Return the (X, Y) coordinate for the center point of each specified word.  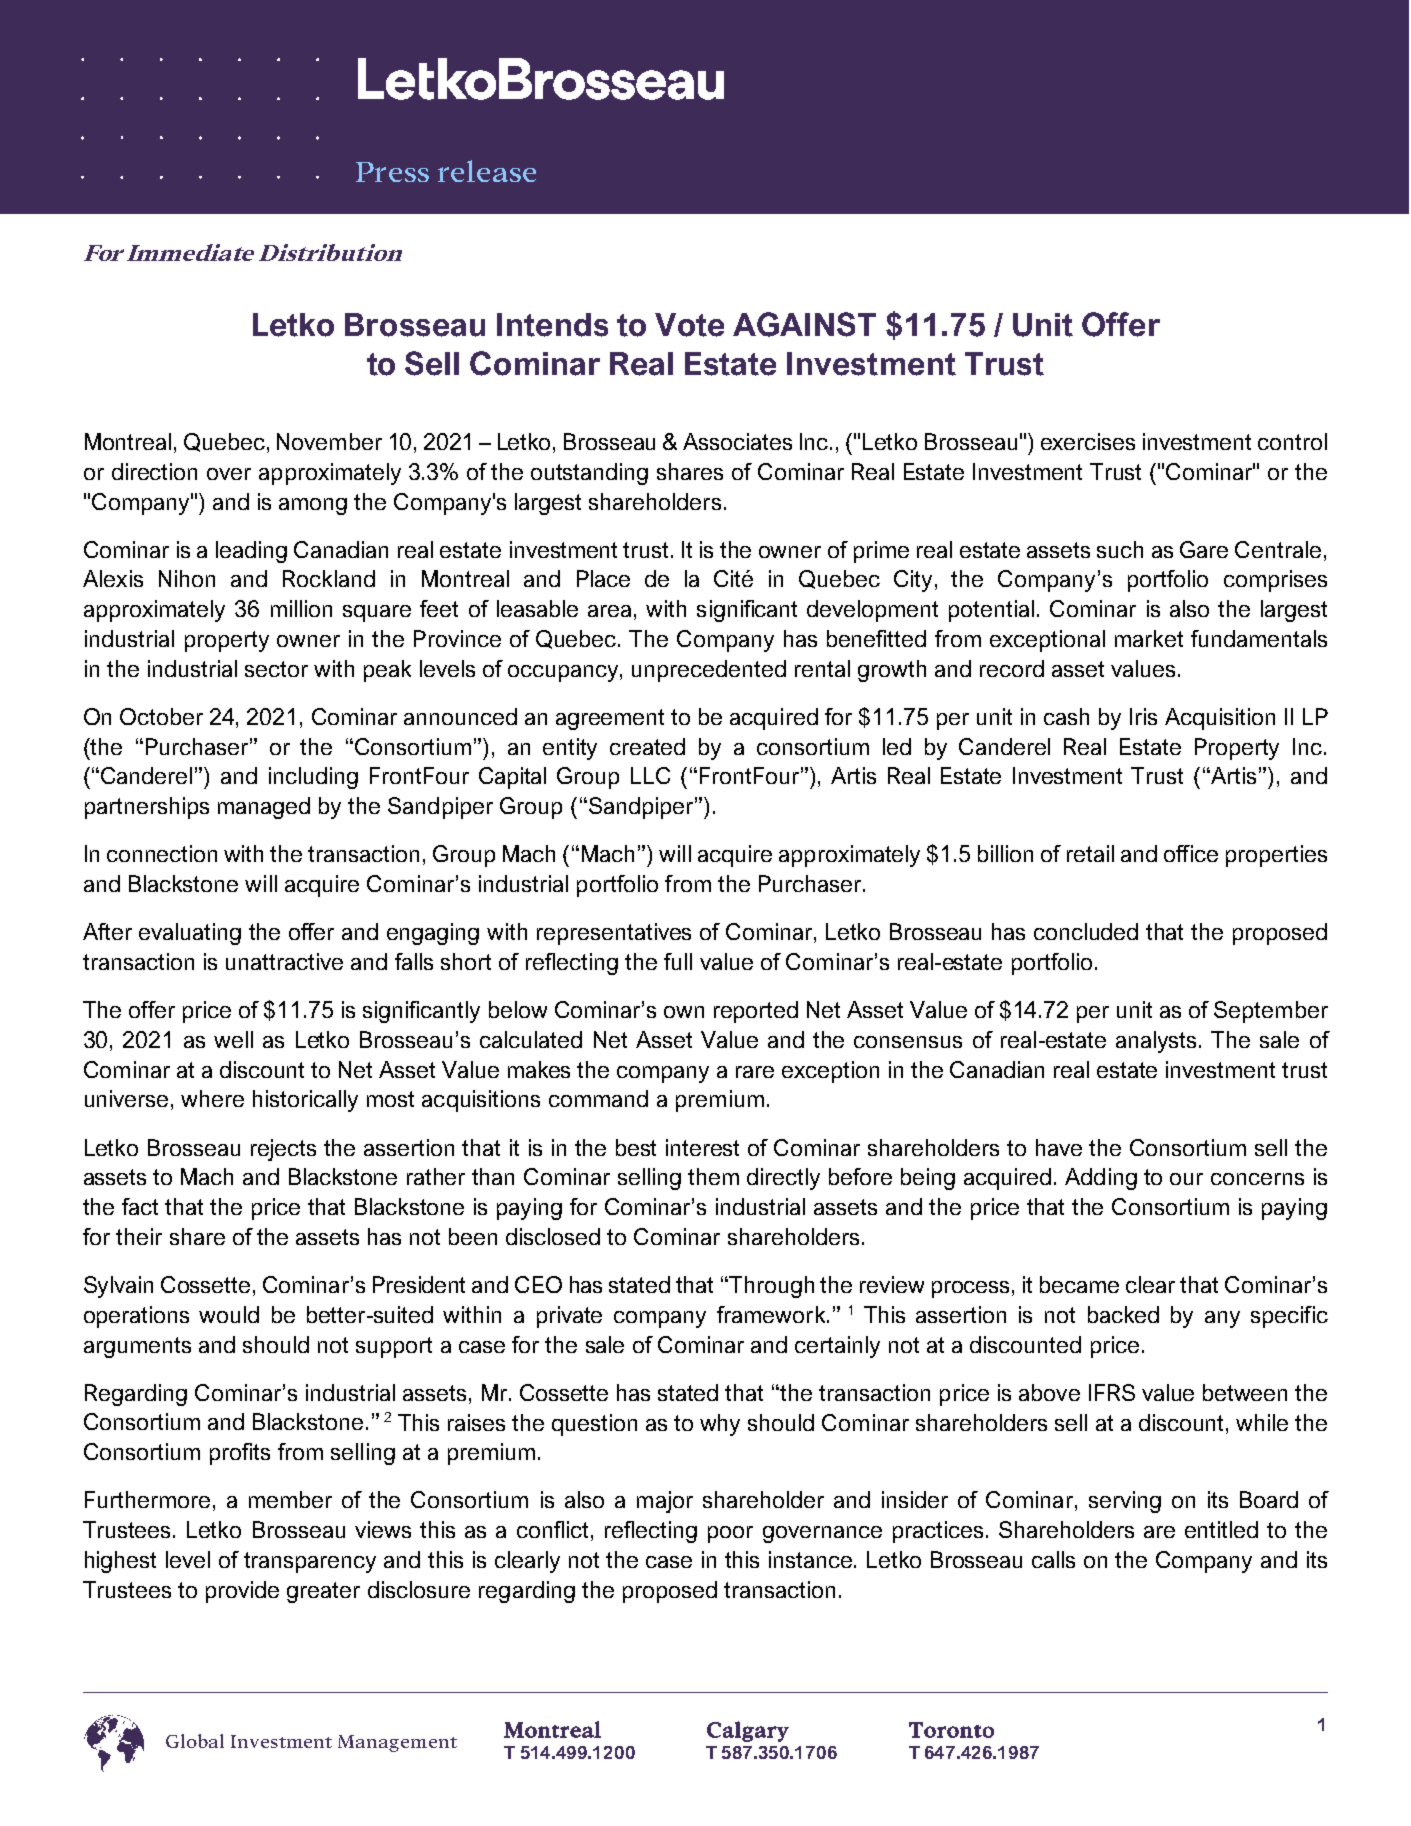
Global (195, 1741)
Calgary (748, 1731)
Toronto (951, 1730)
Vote (689, 325)
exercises (1088, 441)
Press (392, 172)
